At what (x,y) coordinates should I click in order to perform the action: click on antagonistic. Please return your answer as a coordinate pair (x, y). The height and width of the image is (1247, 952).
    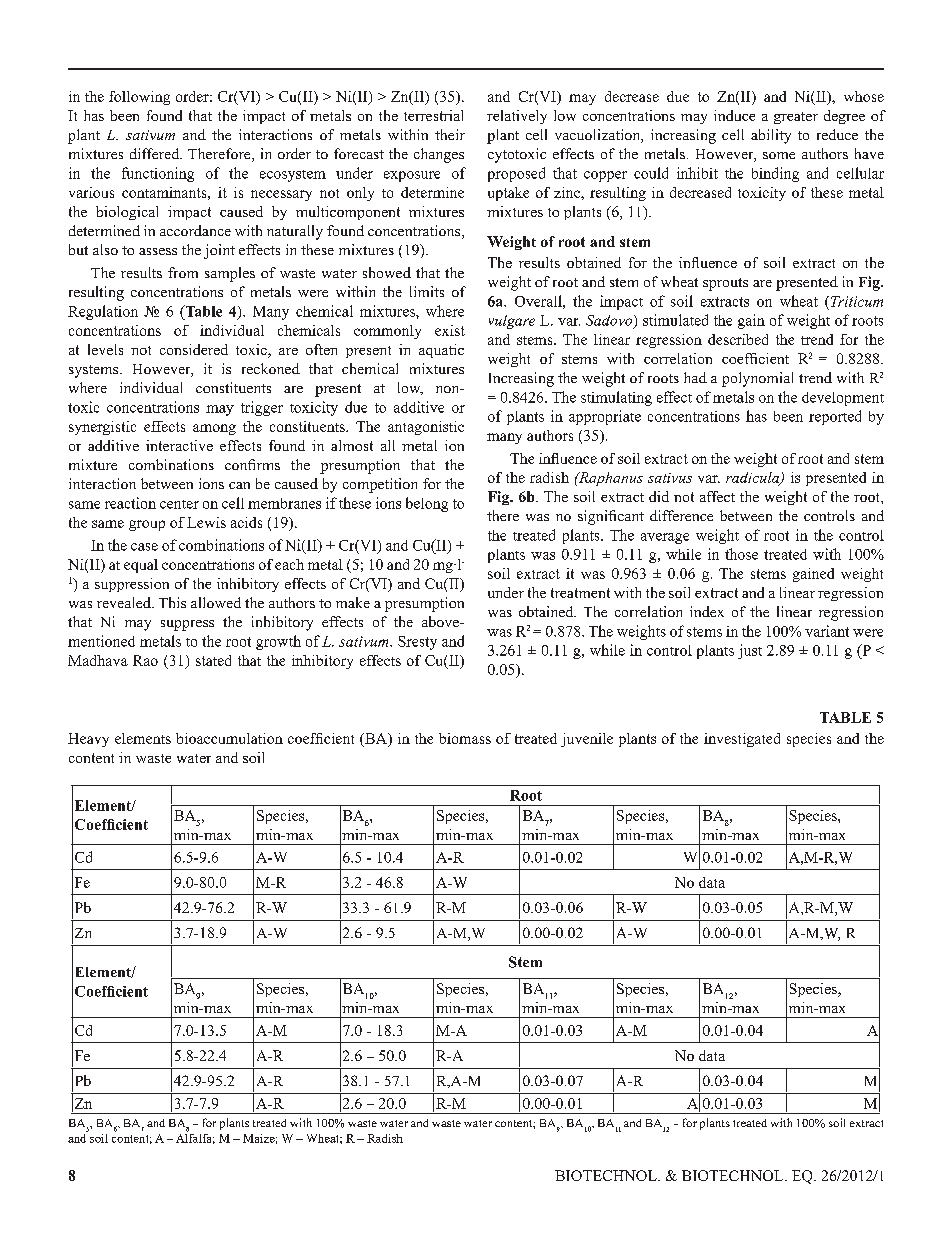
    Looking at the image, I should click on (426, 428).
